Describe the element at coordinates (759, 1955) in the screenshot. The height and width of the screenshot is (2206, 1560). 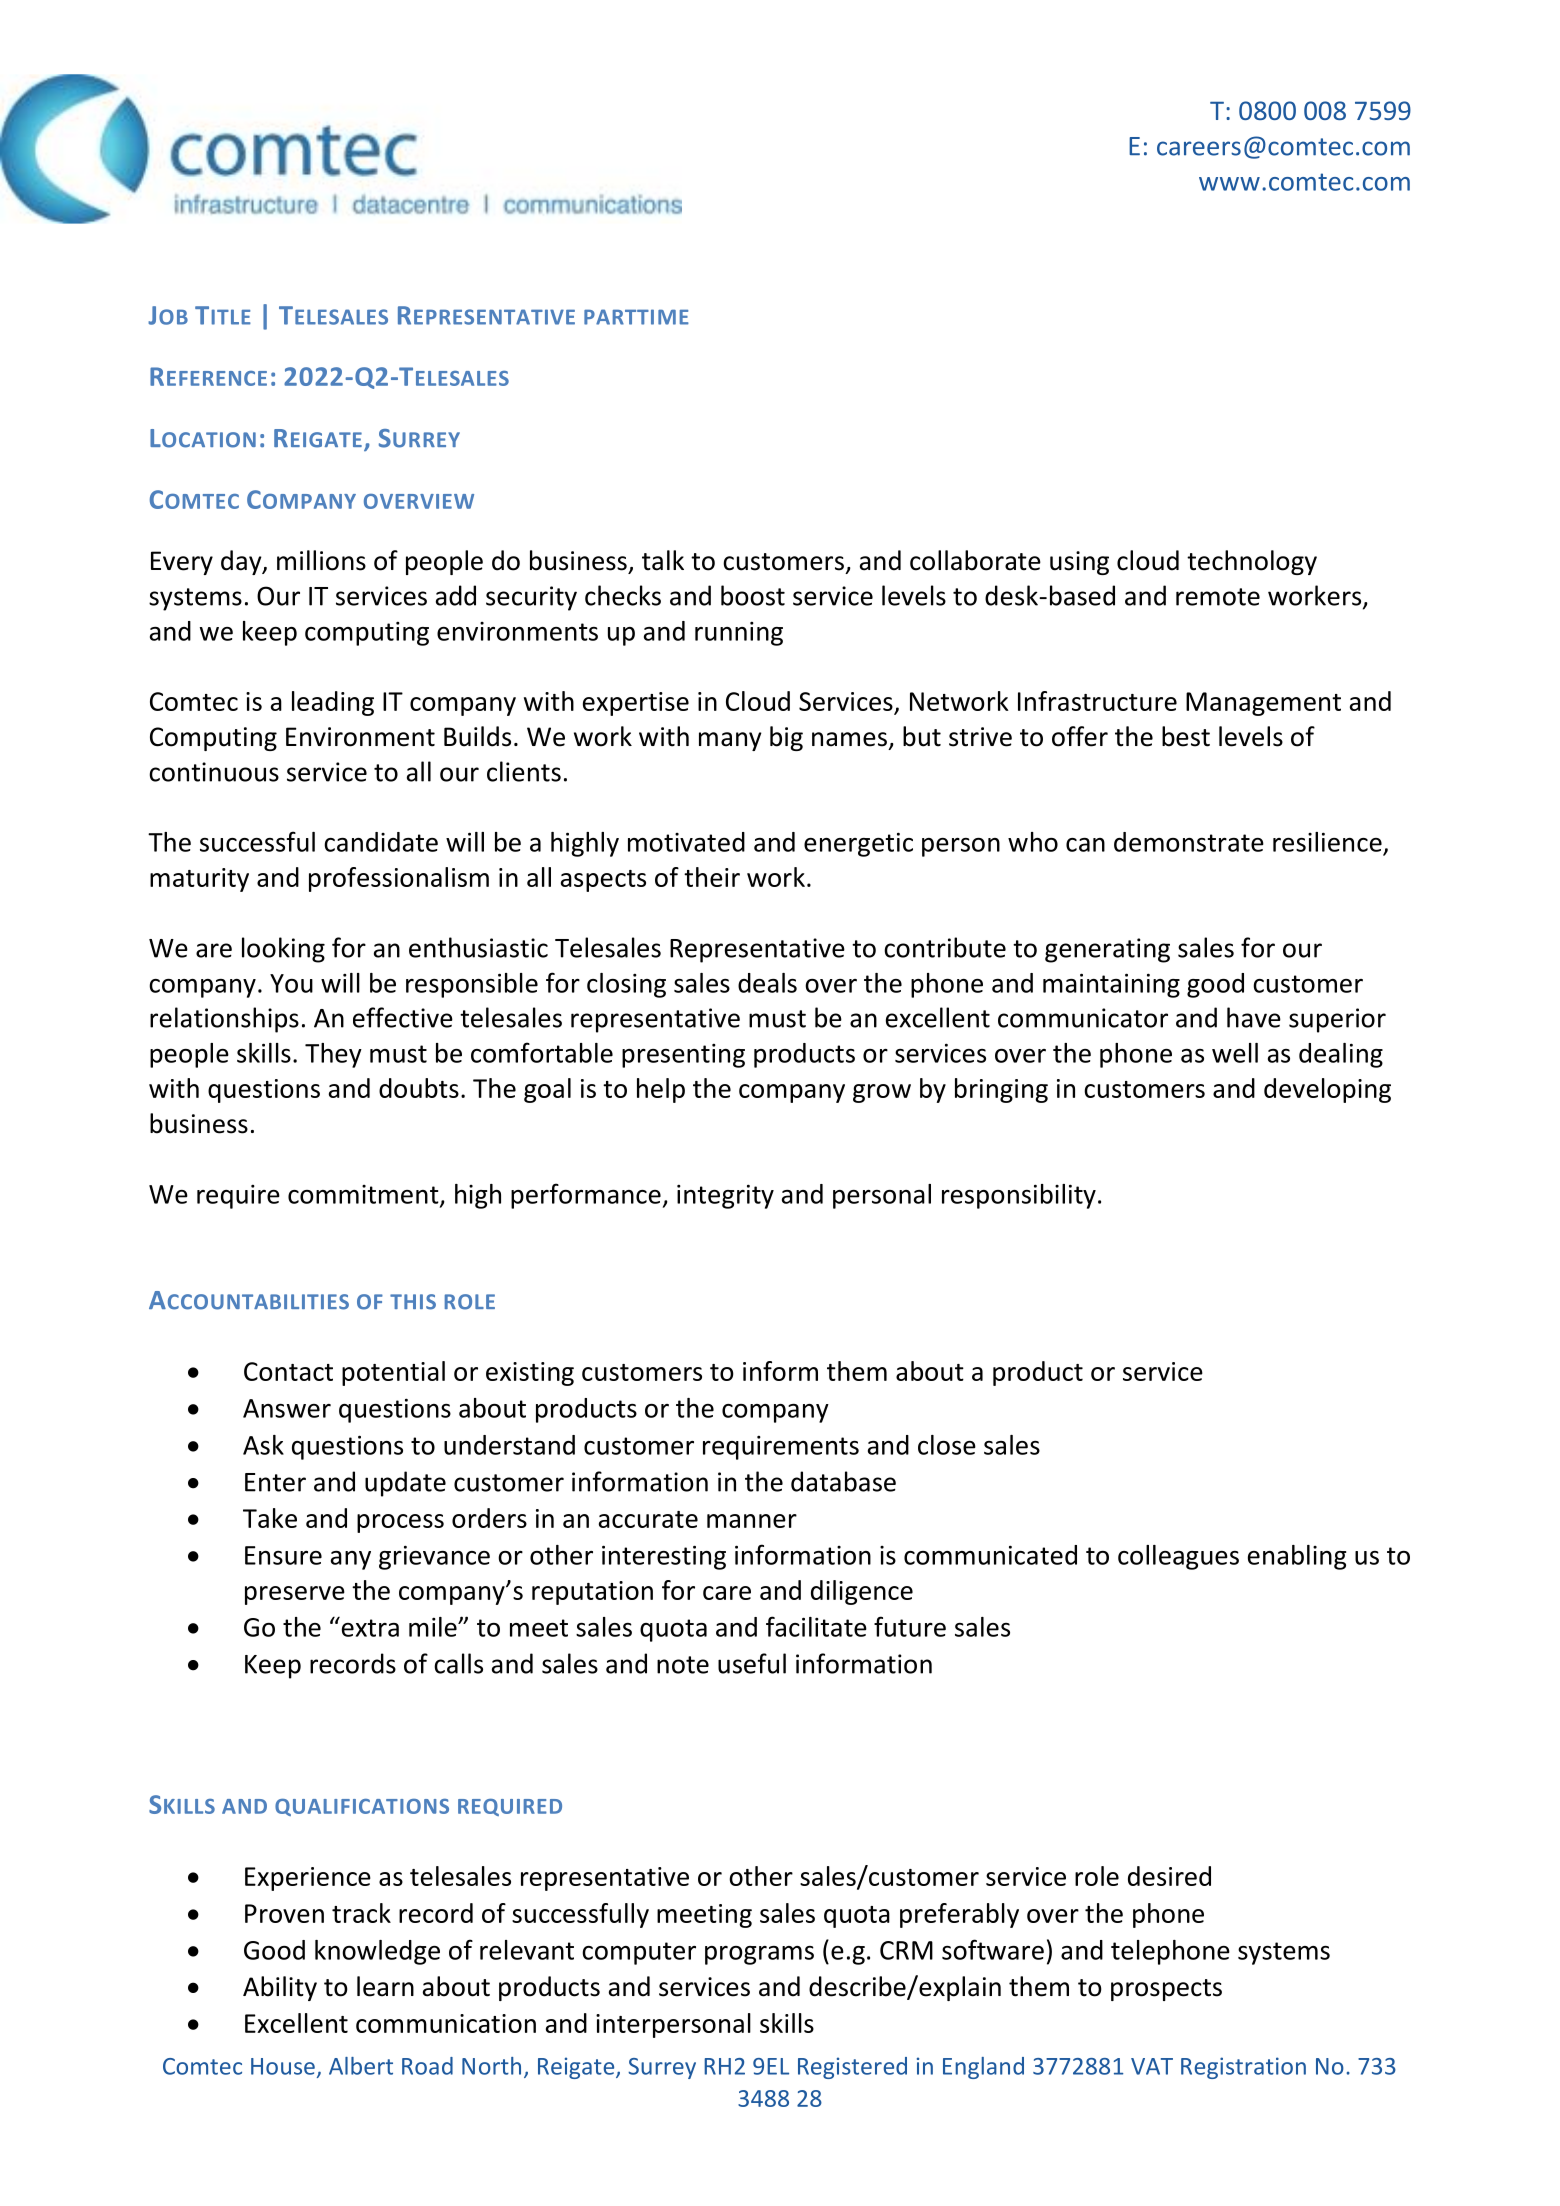
I see `programs` at that location.
